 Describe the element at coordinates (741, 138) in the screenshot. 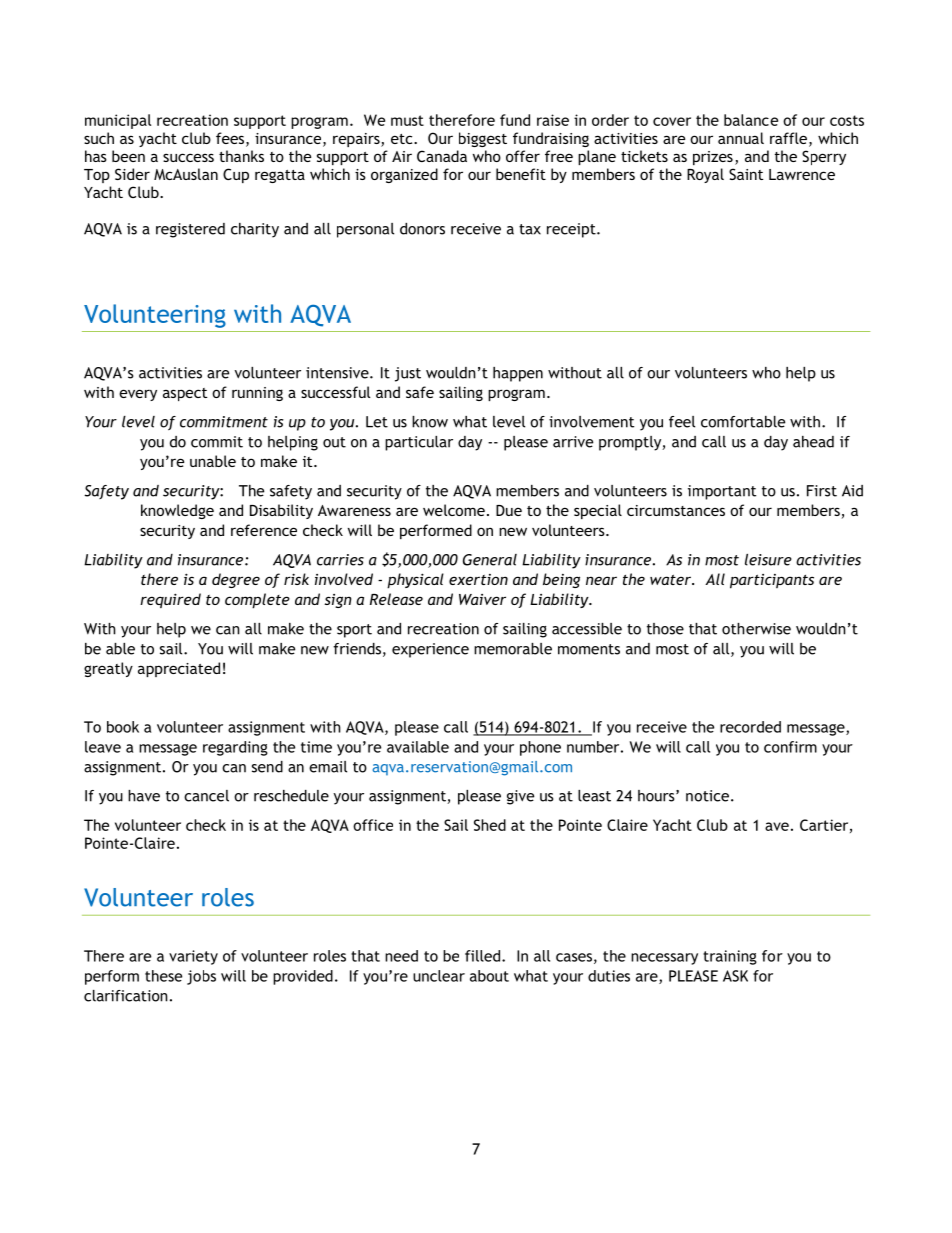

I see `annual` at that location.
